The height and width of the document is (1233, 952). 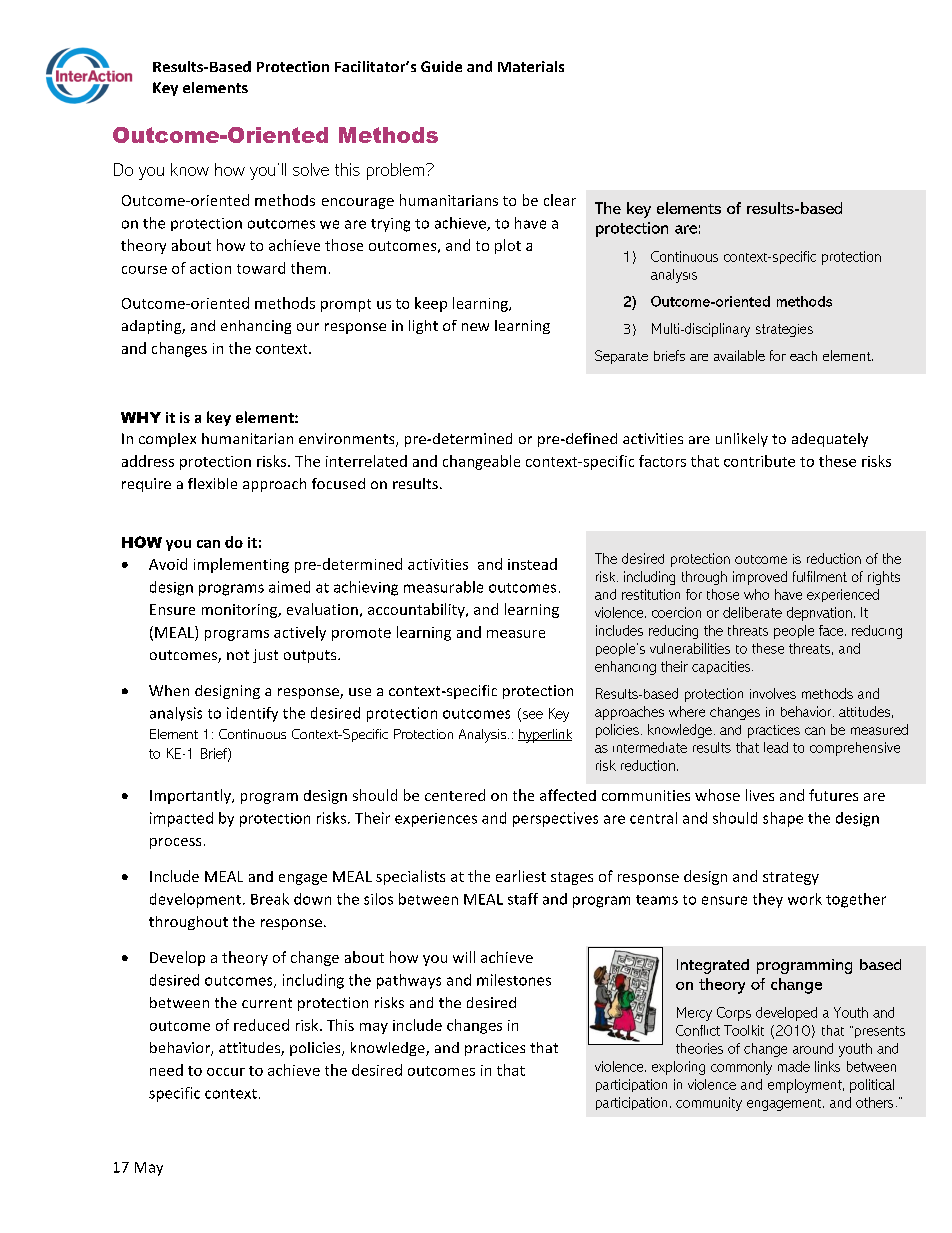 I want to click on implementing, so click(x=241, y=565).
